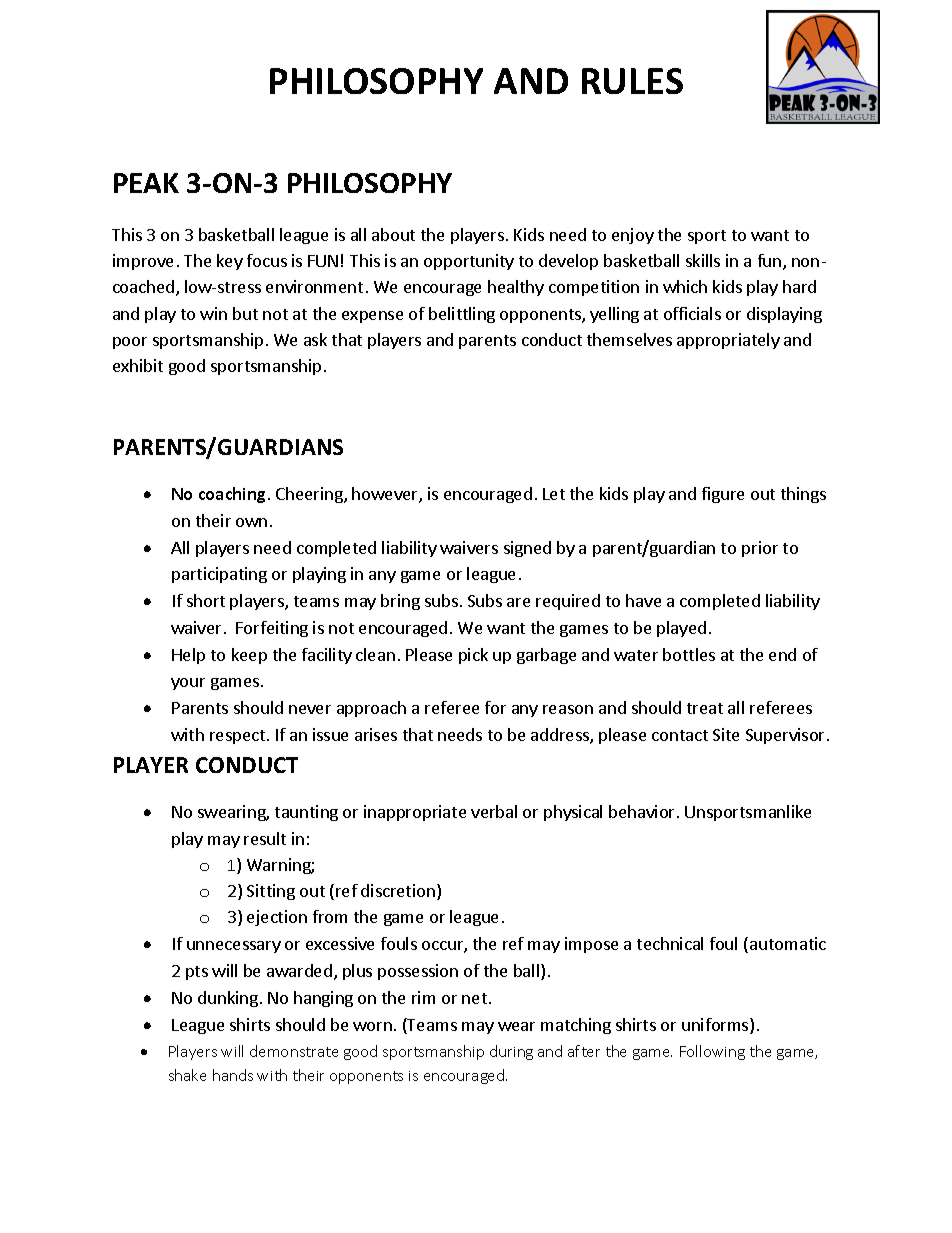 The image size is (952, 1233). What do you see at coordinates (146, 183) in the document?
I see `PEAK` at bounding box center [146, 183].
